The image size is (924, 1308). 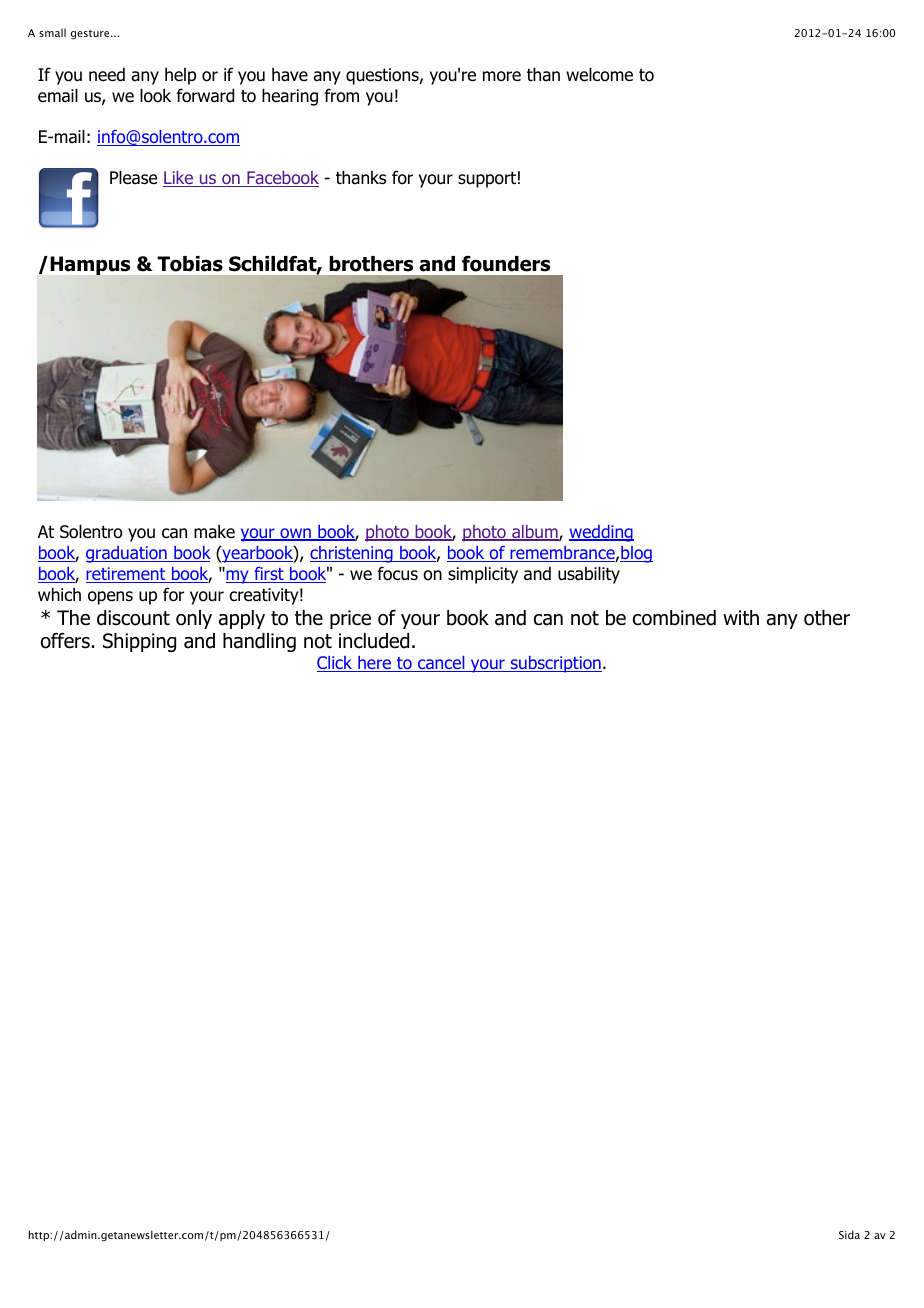 I want to click on Tobias, so click(x=190, y=264).
